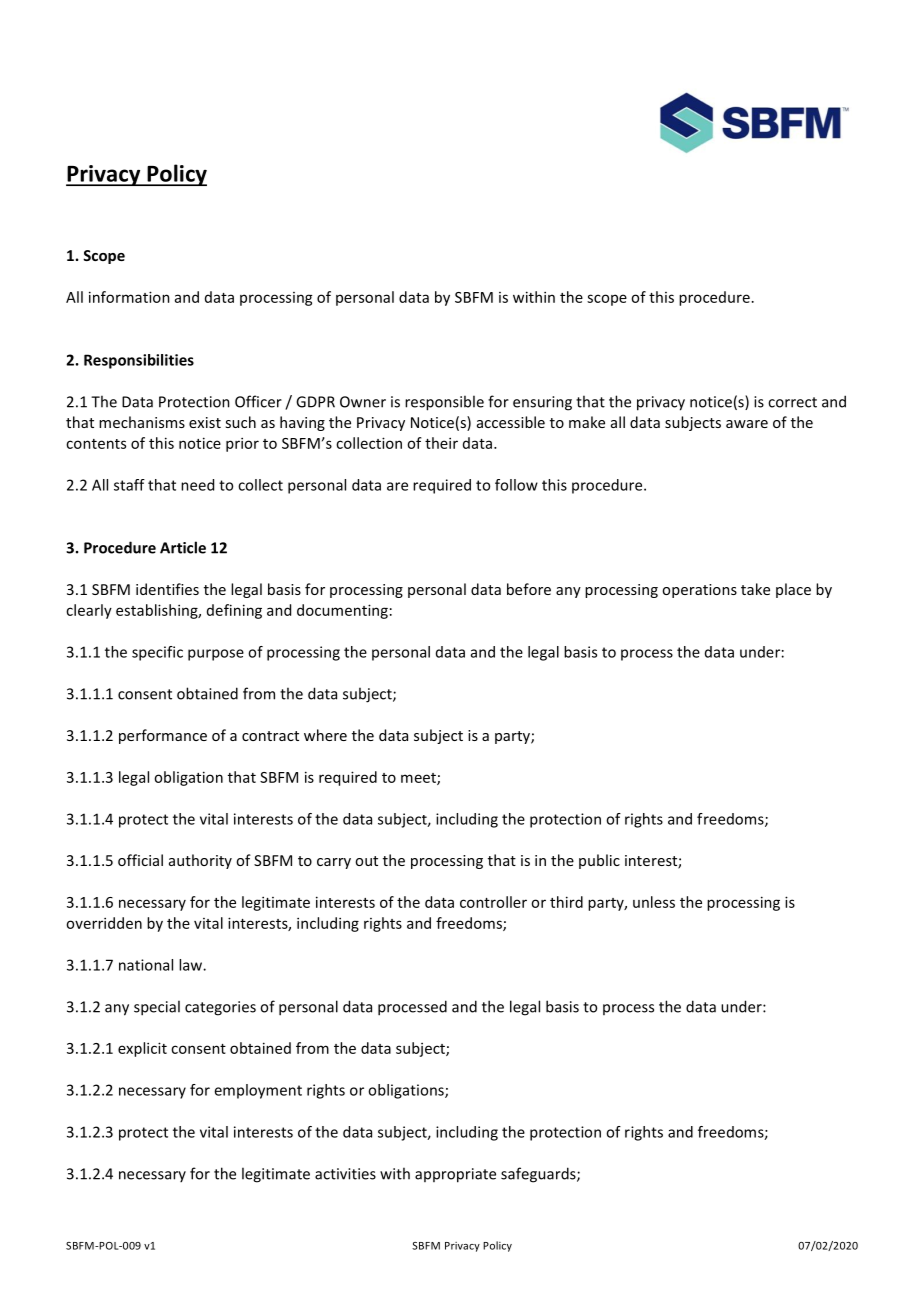 The width and height of the screenshot is (924, 1308). I want to click on appropriate, so click(455, 1175).
